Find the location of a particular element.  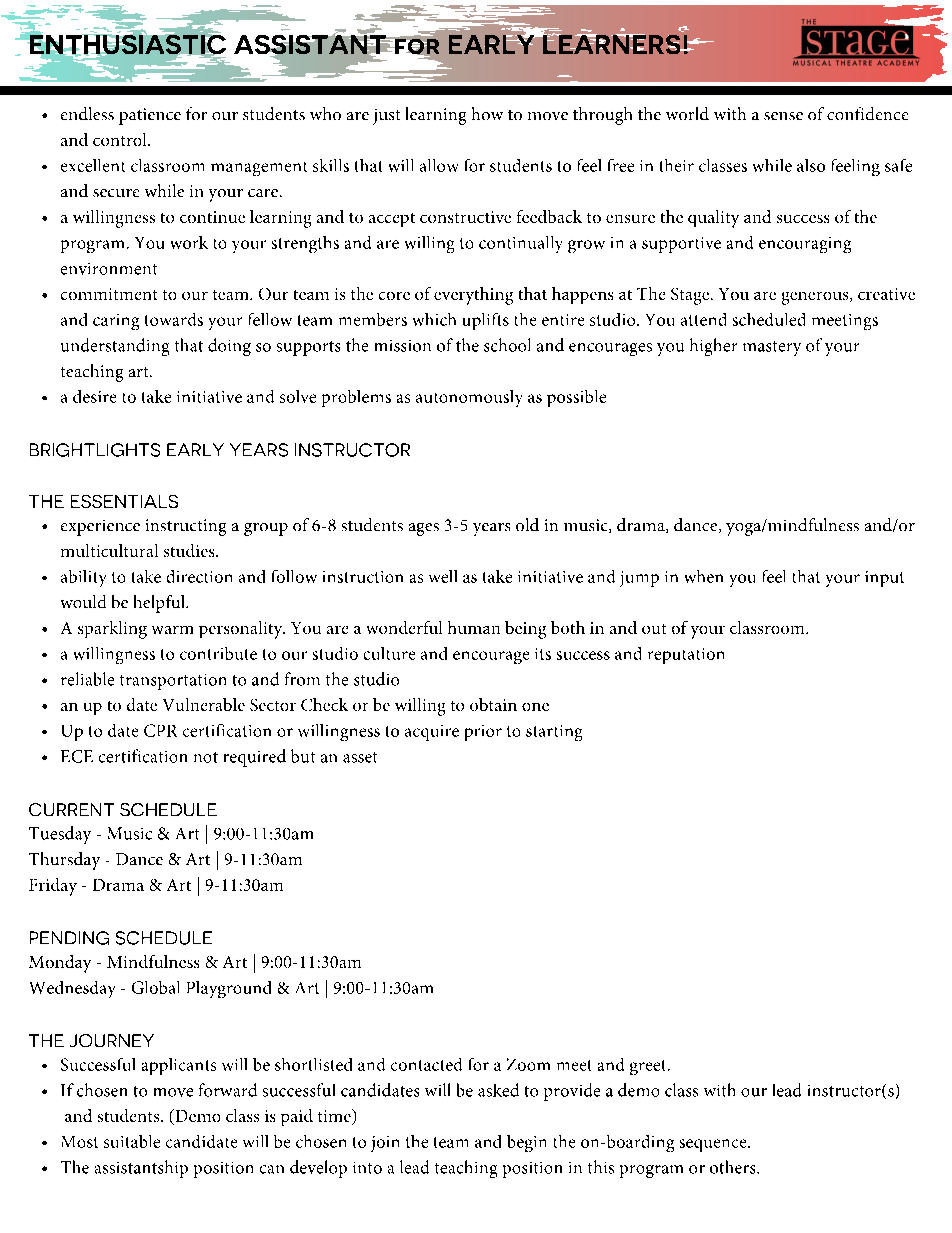

ESSENTIALS is located at coordinates (124, 501).
